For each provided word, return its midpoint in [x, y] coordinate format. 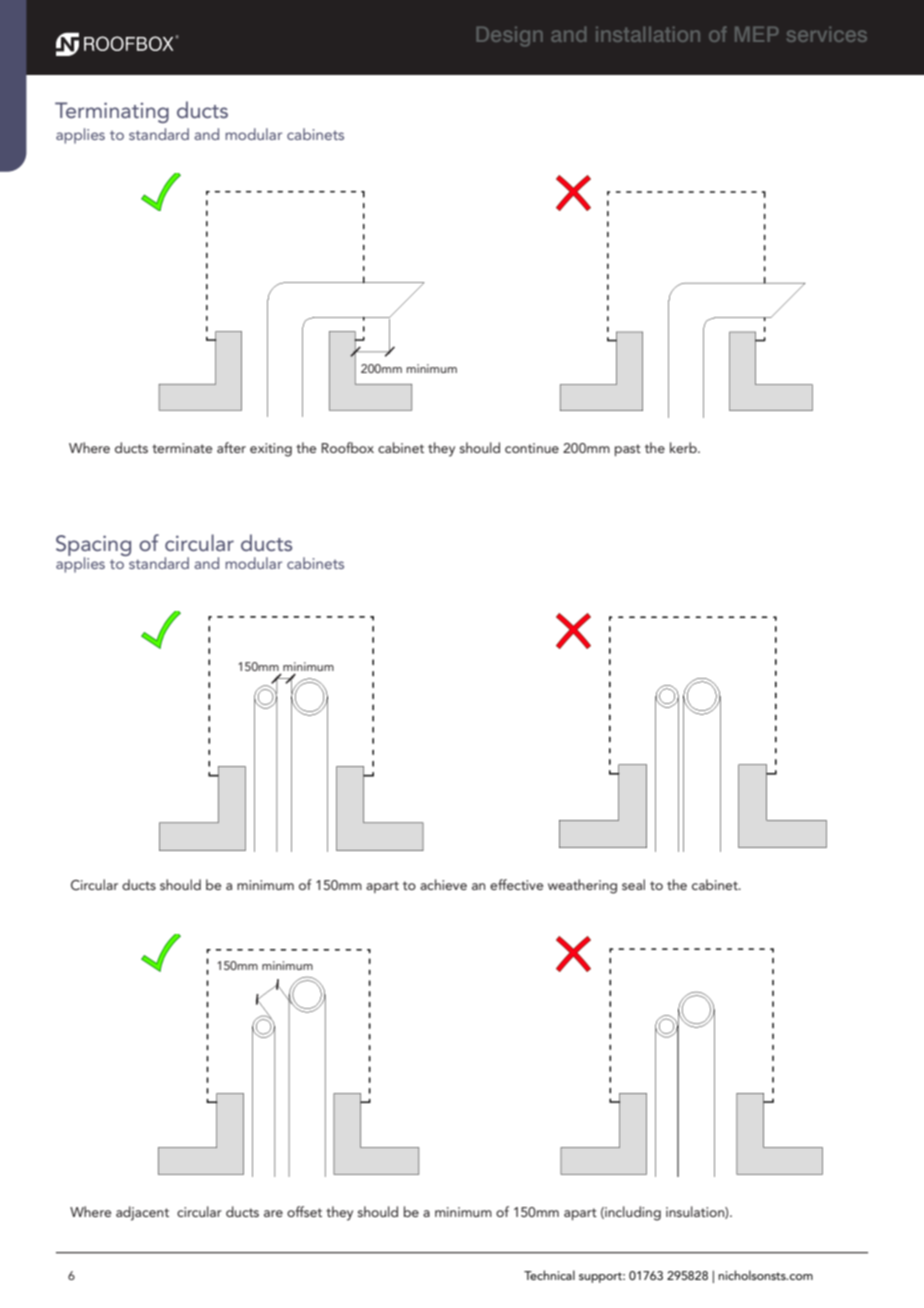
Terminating [112, 112]
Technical [549, 1275]
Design [510, 36]
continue [532, 448]
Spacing [93, 547]
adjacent [142, 1213]
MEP [756, 34]
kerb [684, 447]
